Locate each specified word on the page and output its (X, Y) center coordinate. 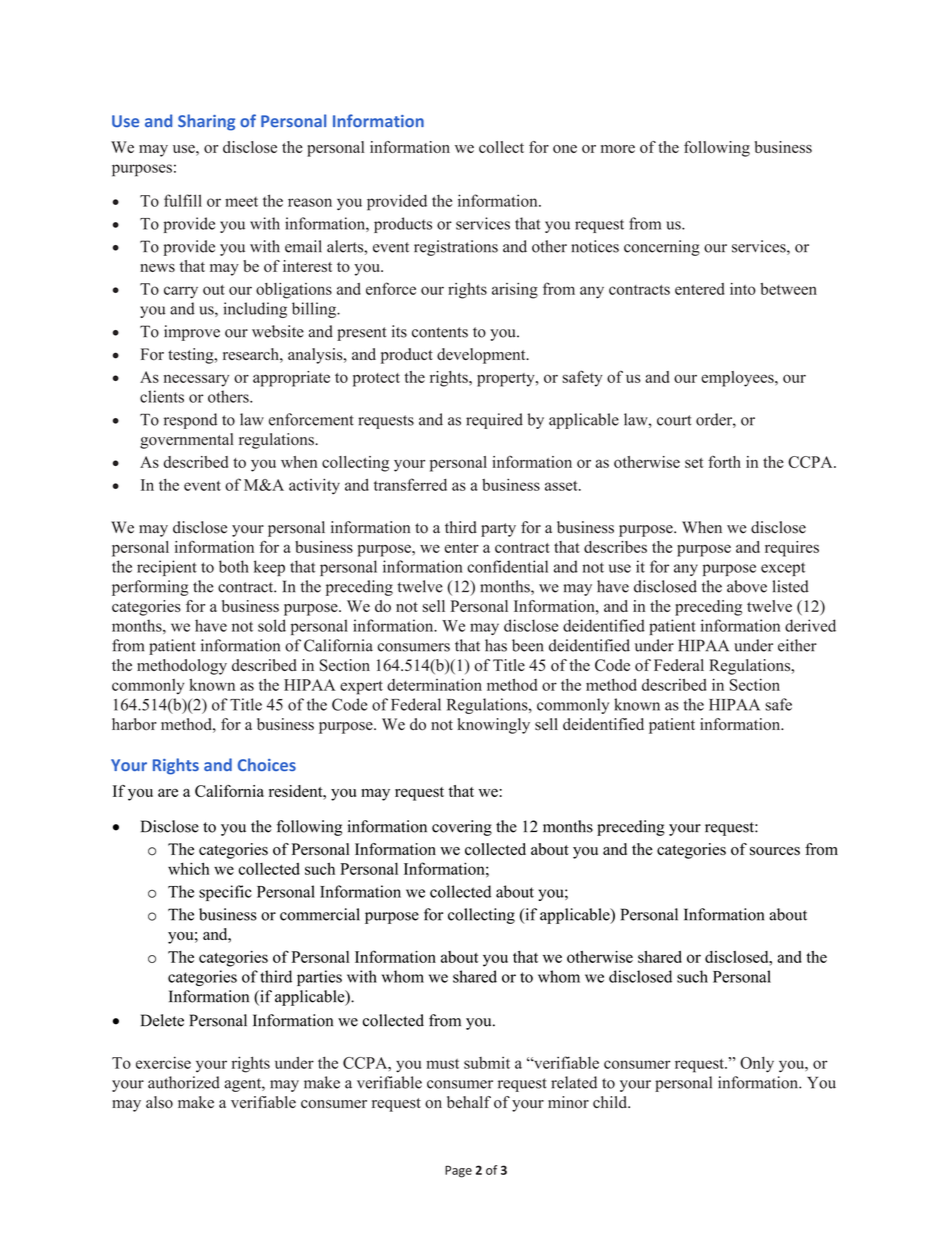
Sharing (206, 122)
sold (272, 625)
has (496, 645)
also (159, 1102)
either (797, 645)
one (565, 149)
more (618, 149)
